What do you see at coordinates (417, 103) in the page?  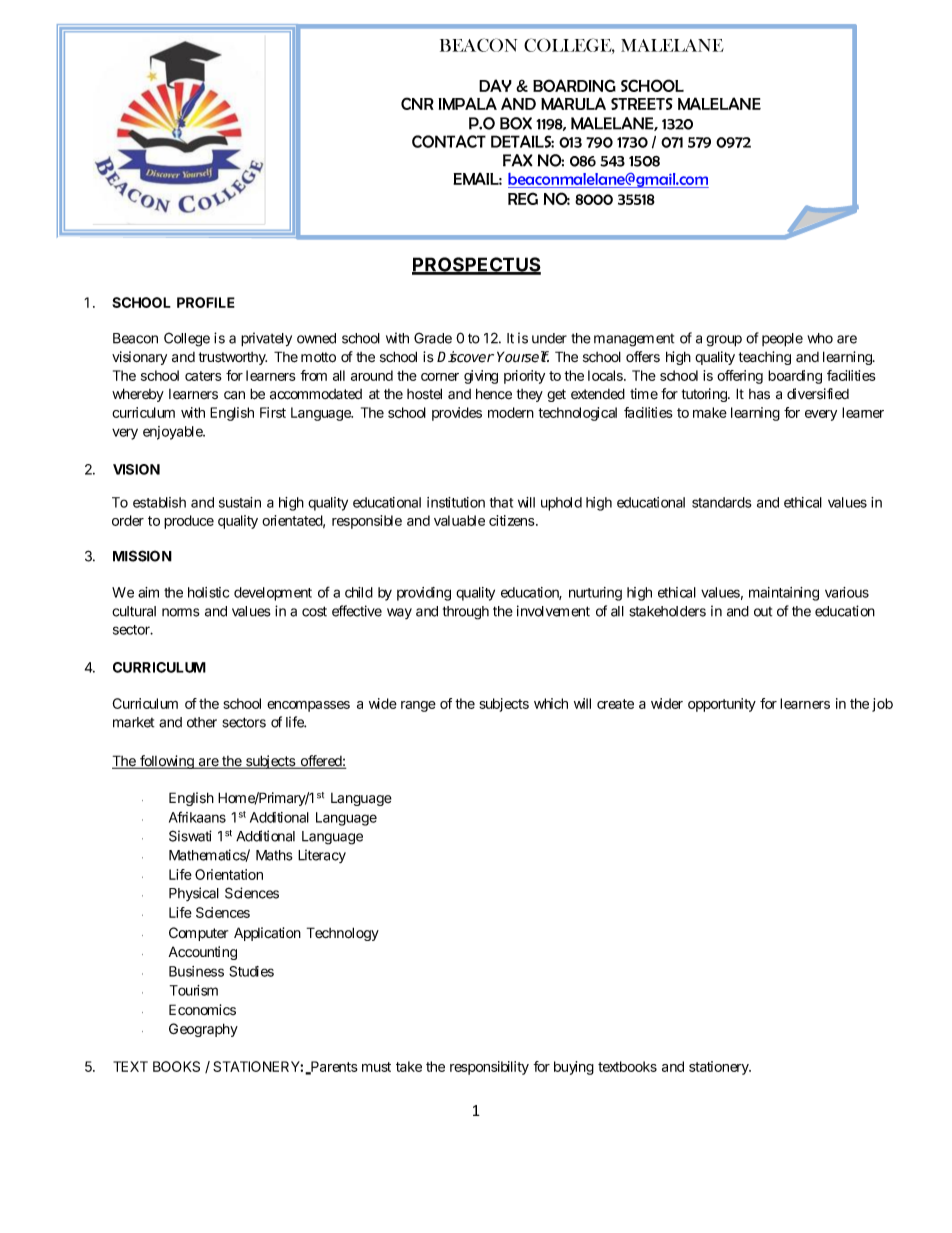 I see `CNR` at bounding box center [417, 103].
